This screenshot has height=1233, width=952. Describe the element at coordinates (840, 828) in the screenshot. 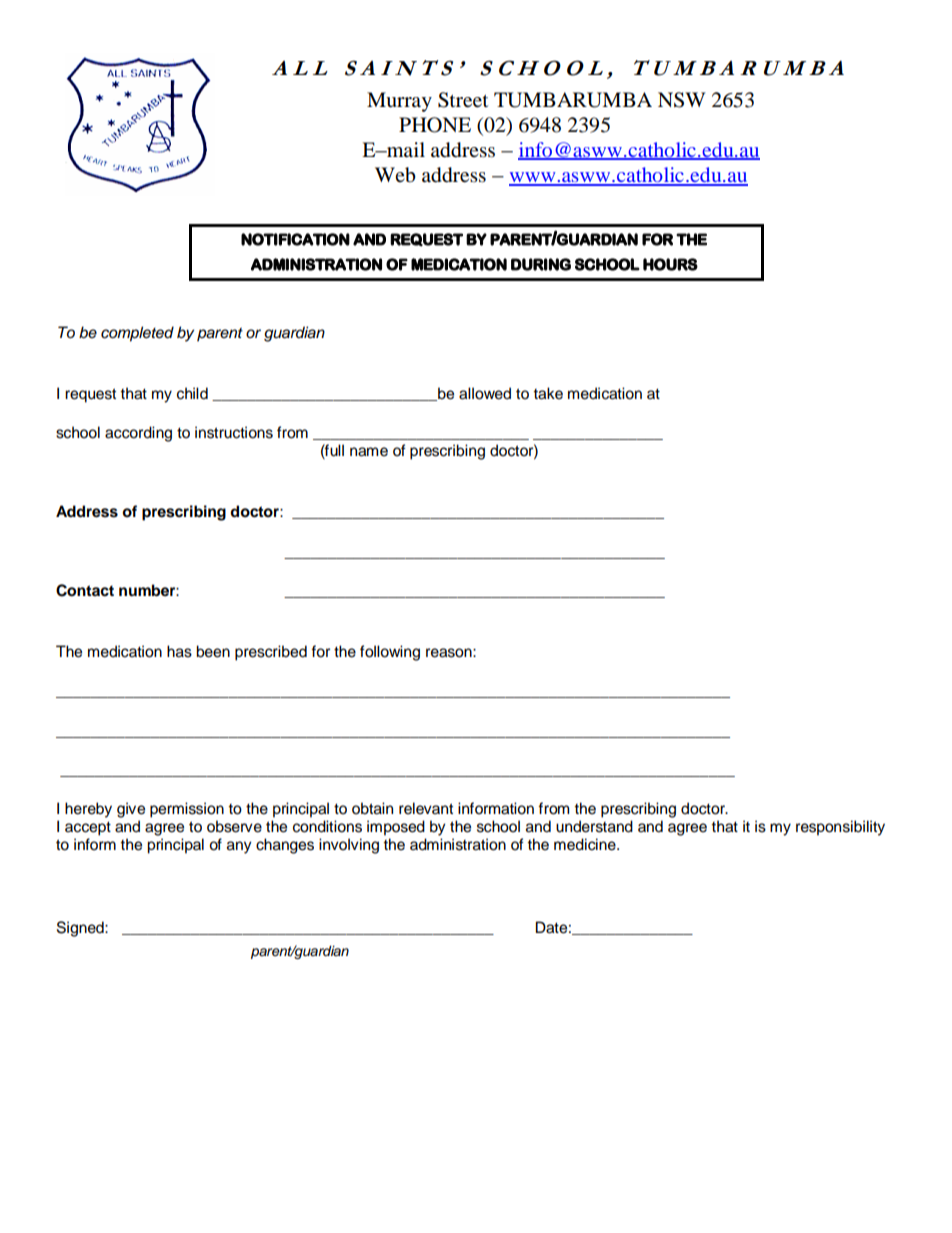

I see `responsibility` at that location.
